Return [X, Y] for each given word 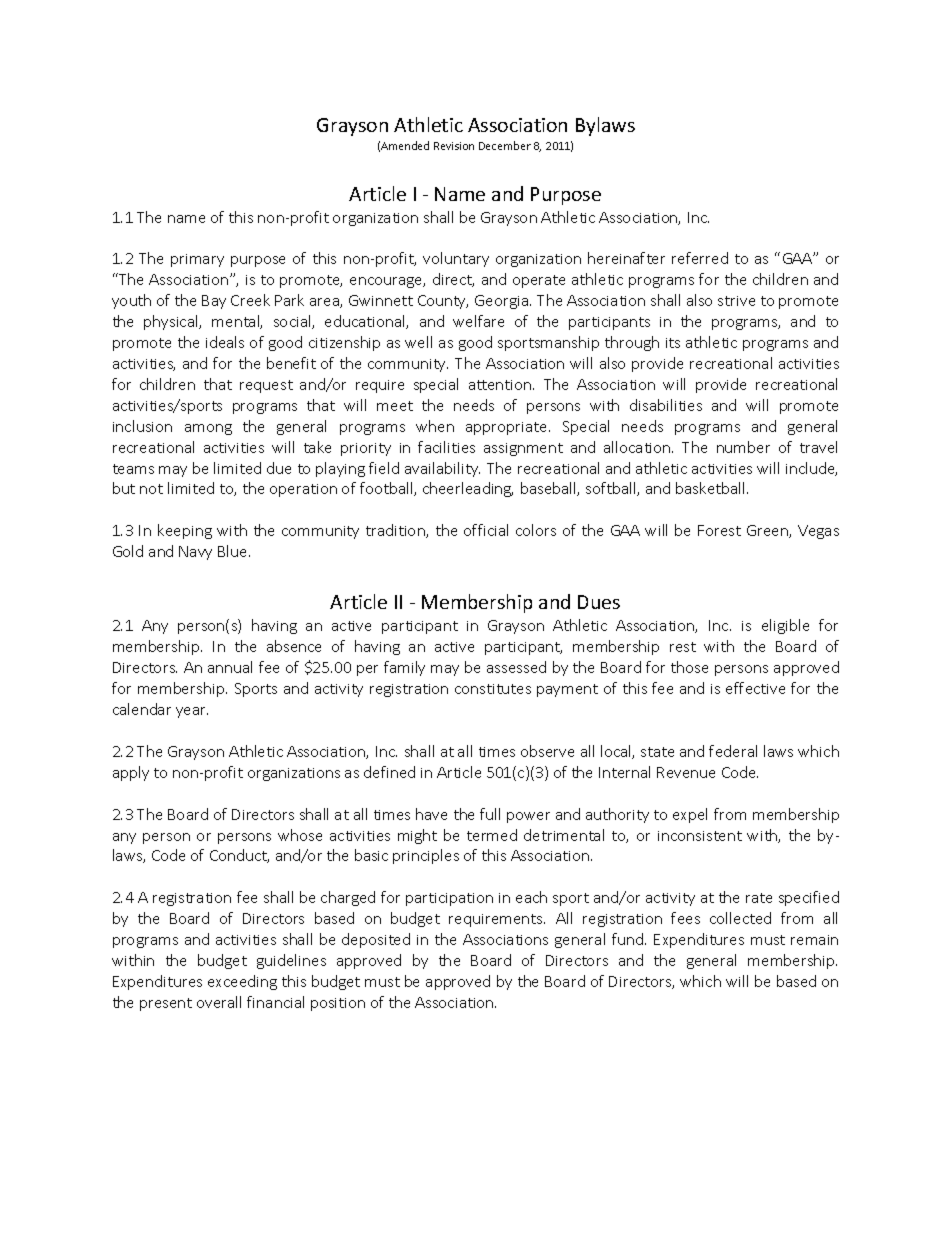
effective [755, 688]
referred [700, 258]
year [192, 712]
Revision [454, 146]
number [743, 447]
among [208, 429]
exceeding [242, 982]
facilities [446, 447]
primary [197, 260]
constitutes [493, 689]
